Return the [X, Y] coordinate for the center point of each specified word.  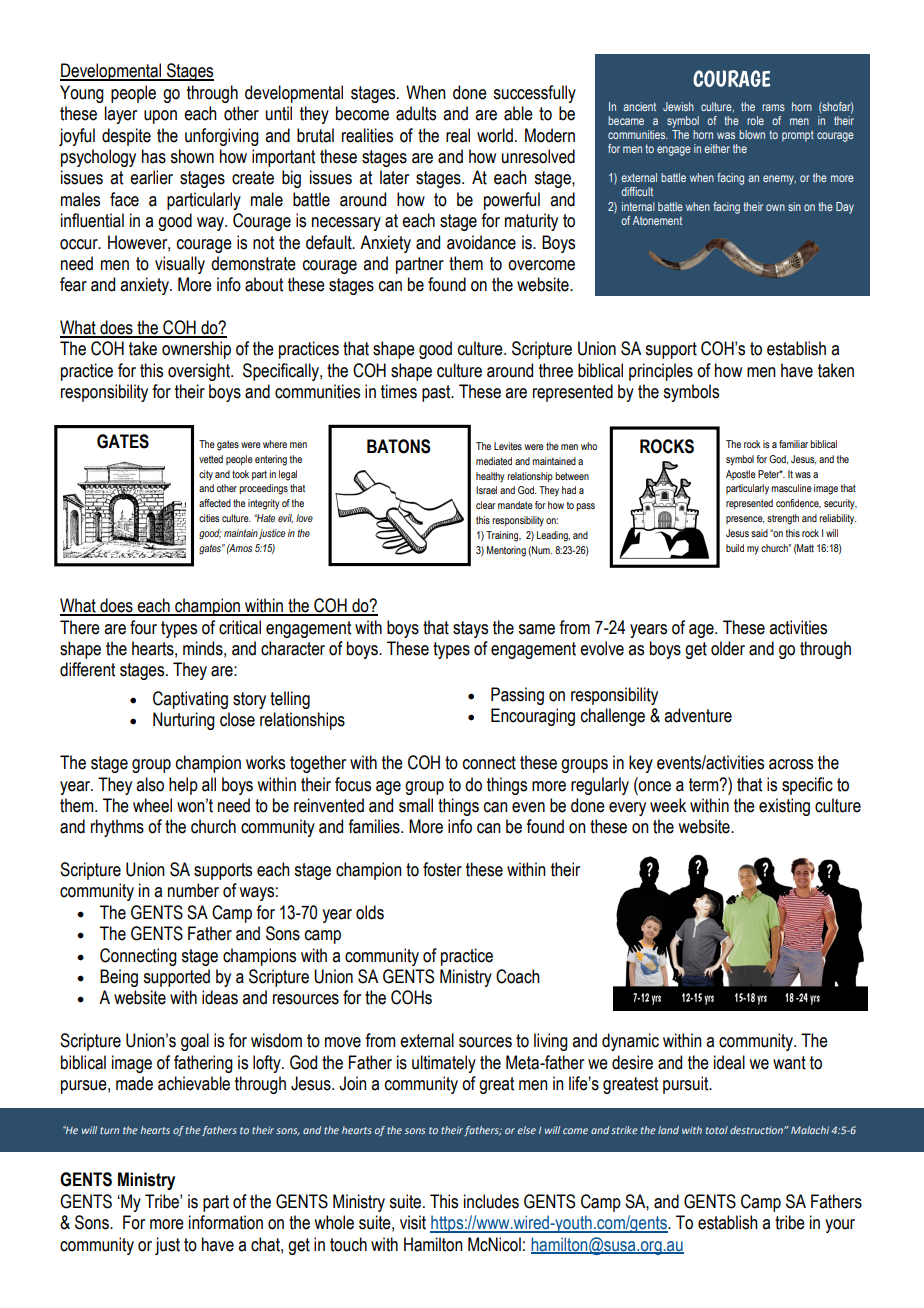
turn [109, 1130]
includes [491, 1201]
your [840, 1226]
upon [160, 117]
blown [752, 134]
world [495, 135]
